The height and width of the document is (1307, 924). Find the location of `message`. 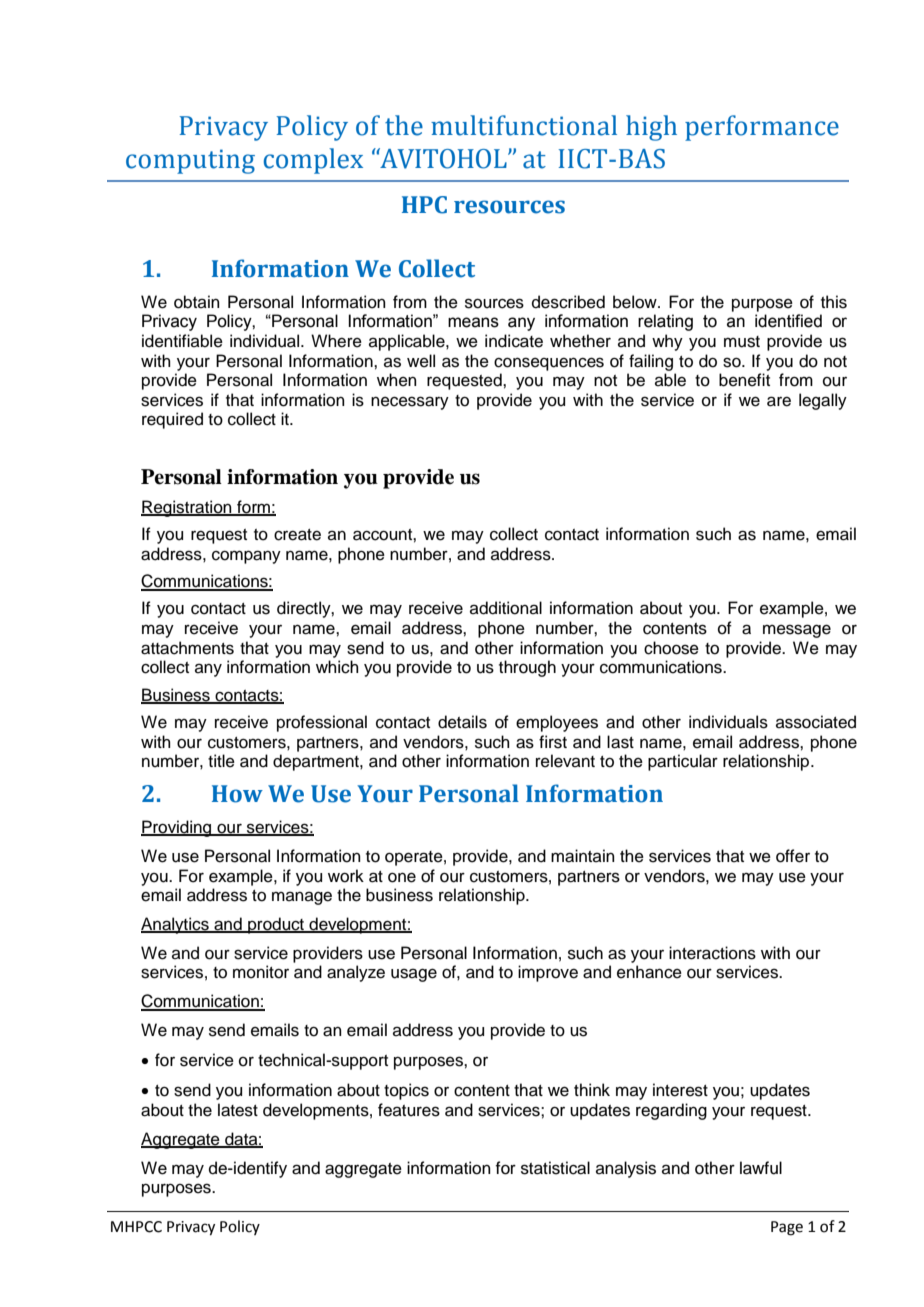

message is located at coordinates (797, 631).
